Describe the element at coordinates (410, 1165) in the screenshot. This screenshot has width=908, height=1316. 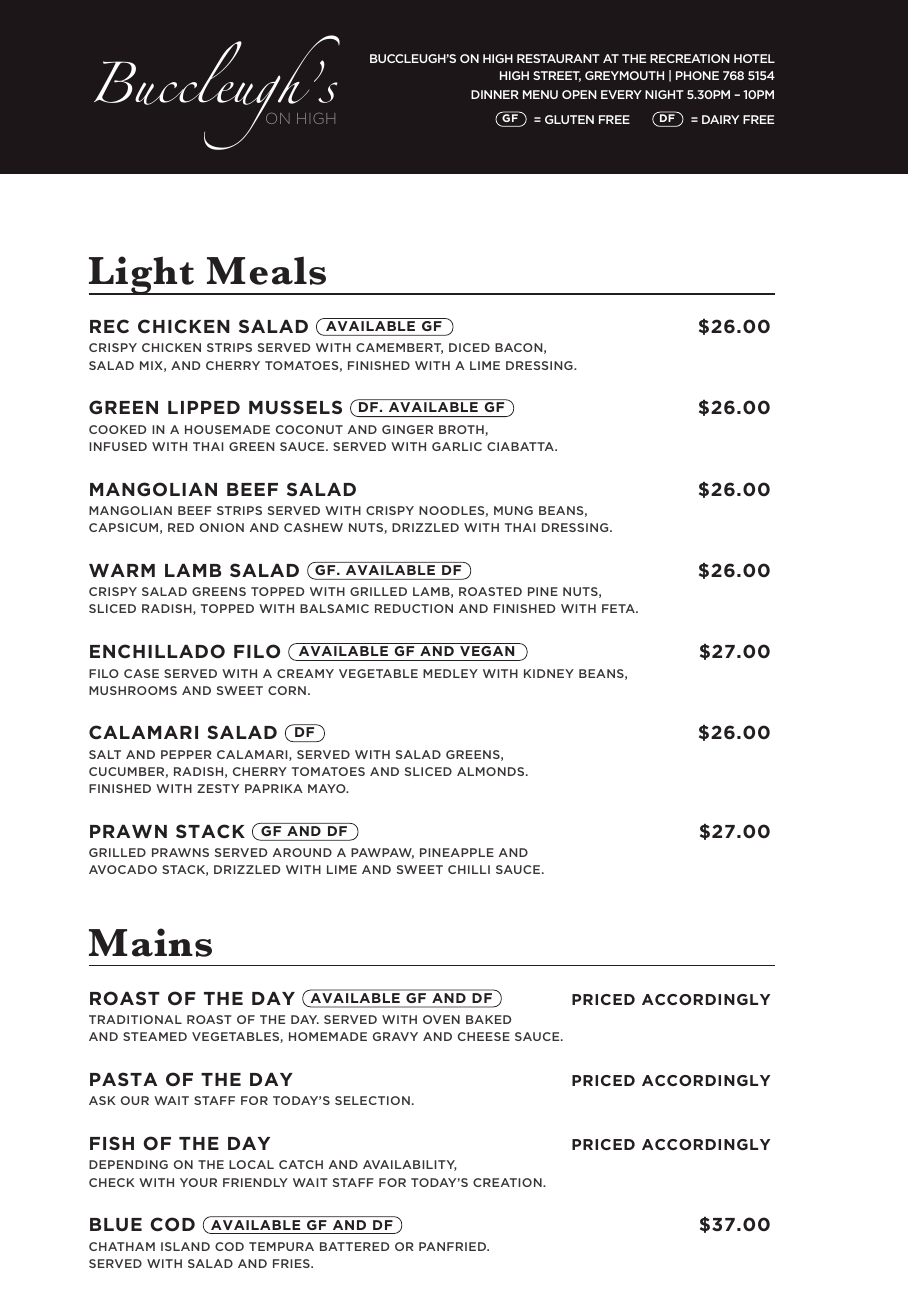
I see `AVAILABILITY` at that location.
